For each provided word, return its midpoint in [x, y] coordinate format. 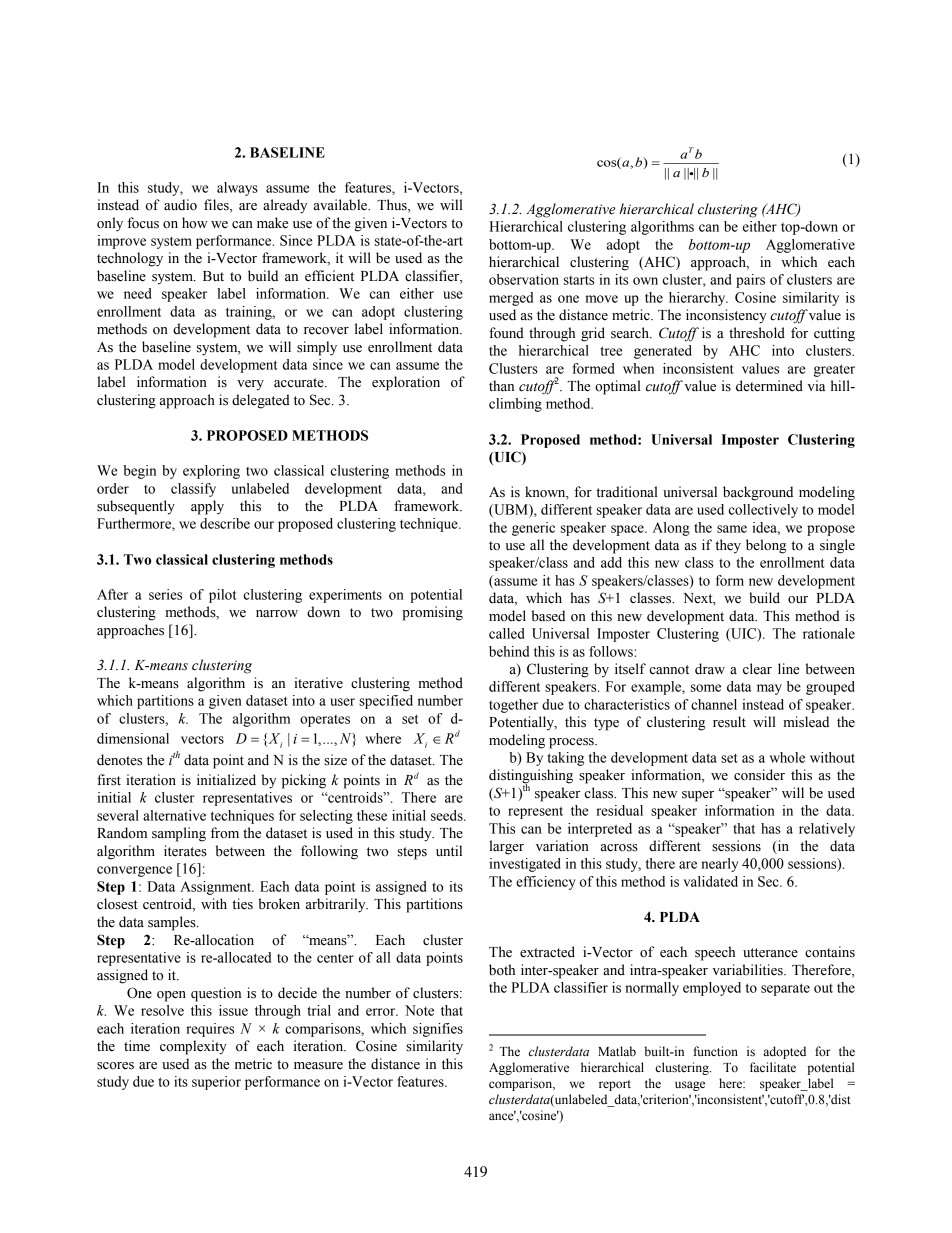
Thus [393, 206]
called [506, 633]
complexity [193, 1047]
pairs [750, 281]
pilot [223, 596]
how [195, 223]
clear [757, 669]
